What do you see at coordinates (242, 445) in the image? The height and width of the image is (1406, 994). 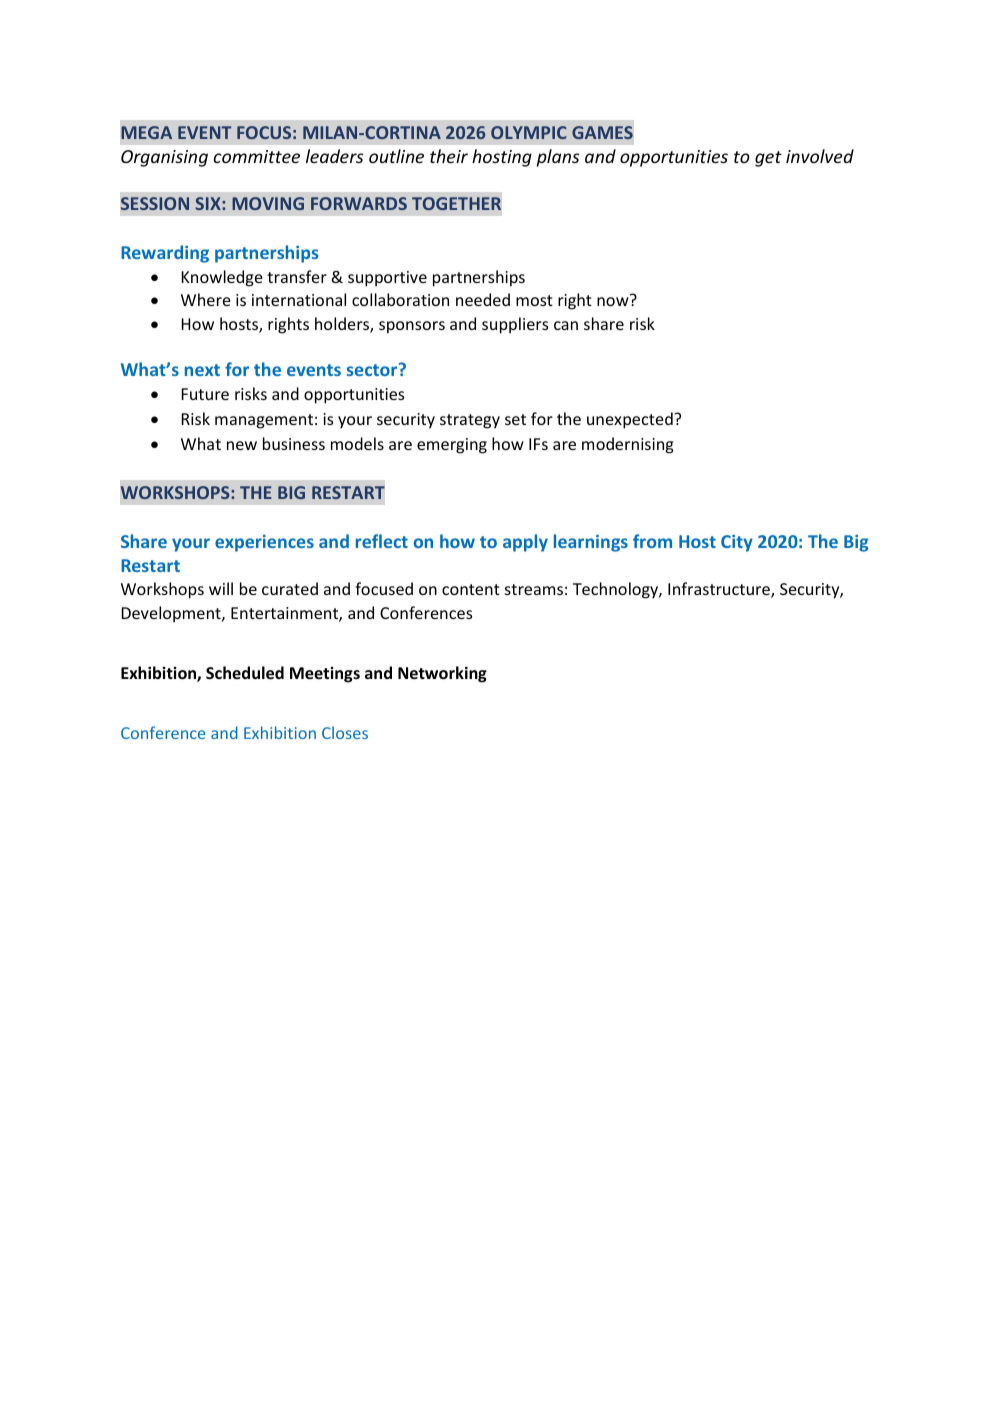 I see `new` at bounding box center [242, 445].
